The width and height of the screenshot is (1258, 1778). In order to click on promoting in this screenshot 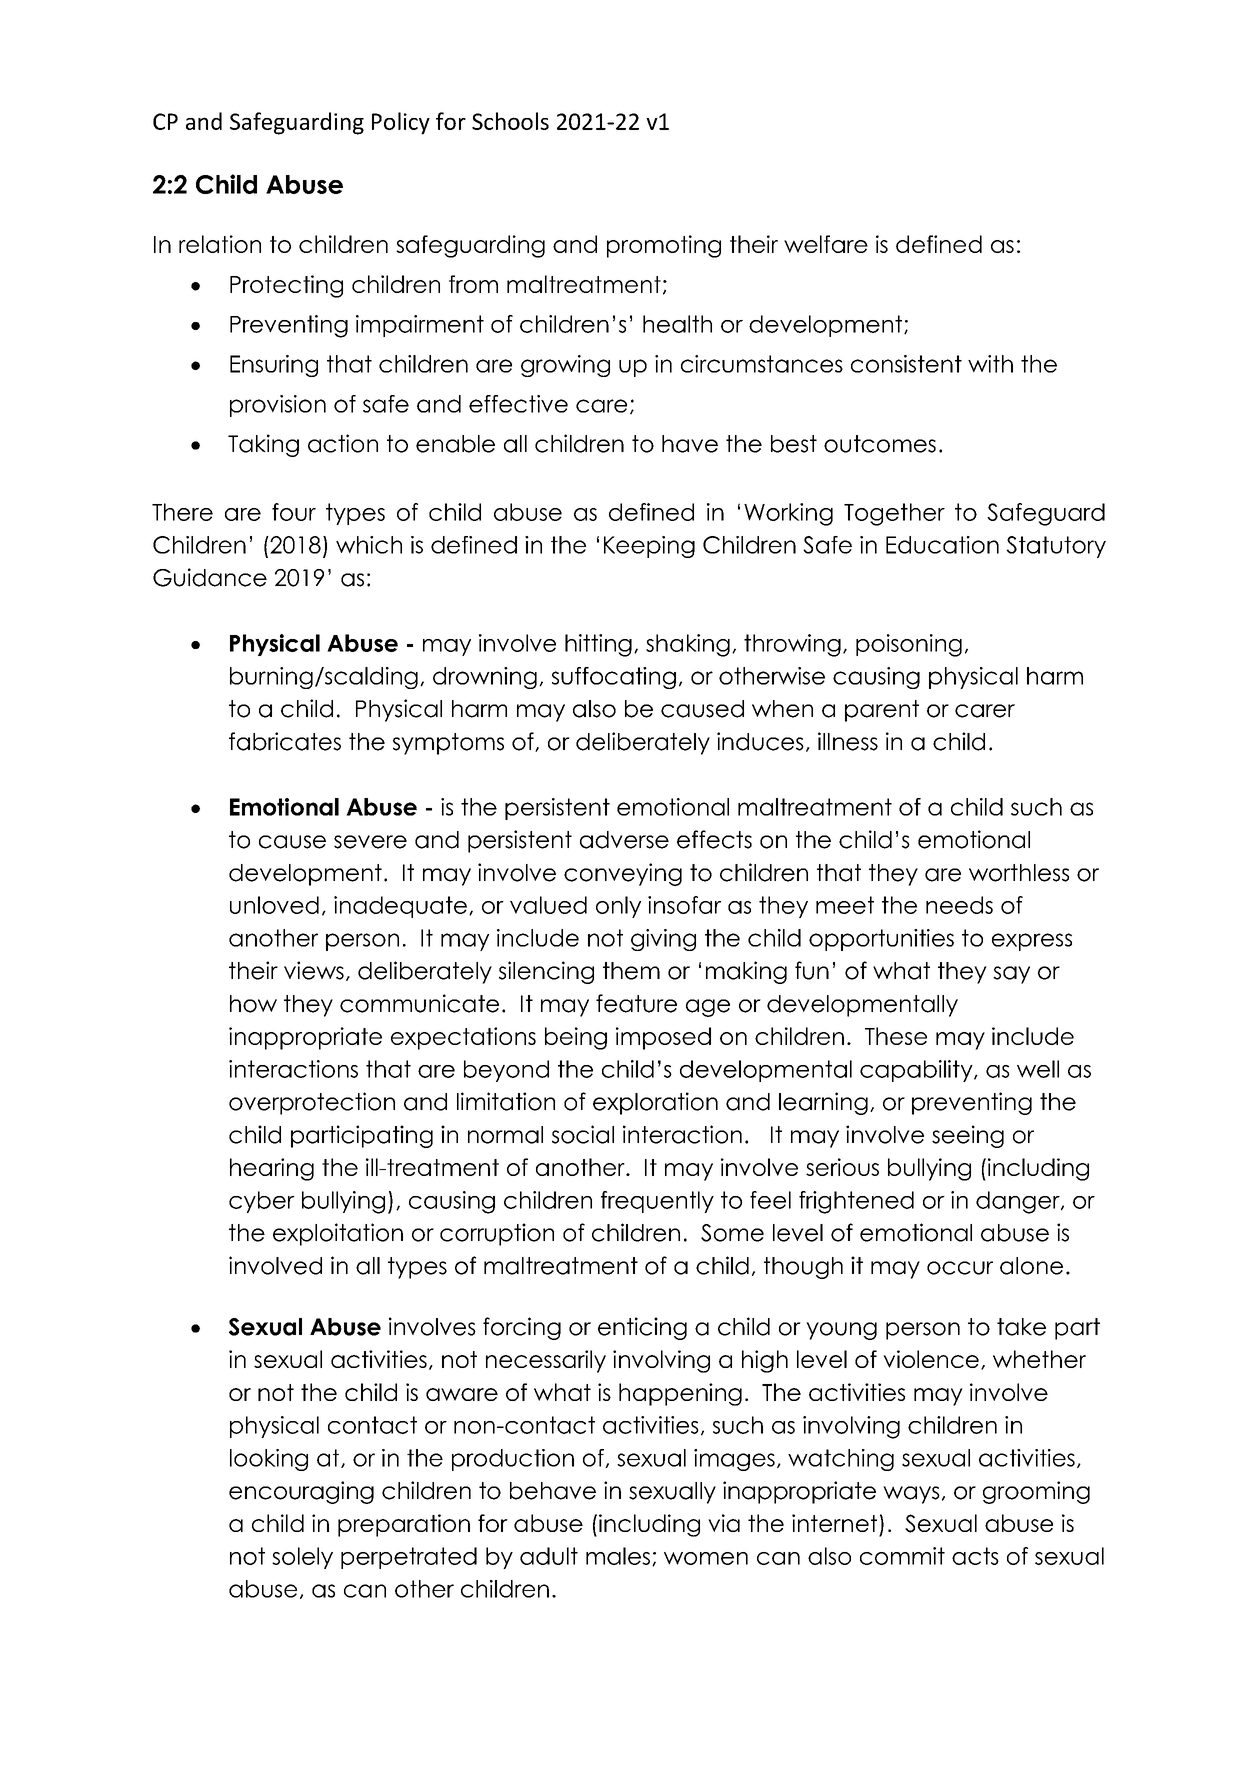, I will do `click(664, 246)`.
